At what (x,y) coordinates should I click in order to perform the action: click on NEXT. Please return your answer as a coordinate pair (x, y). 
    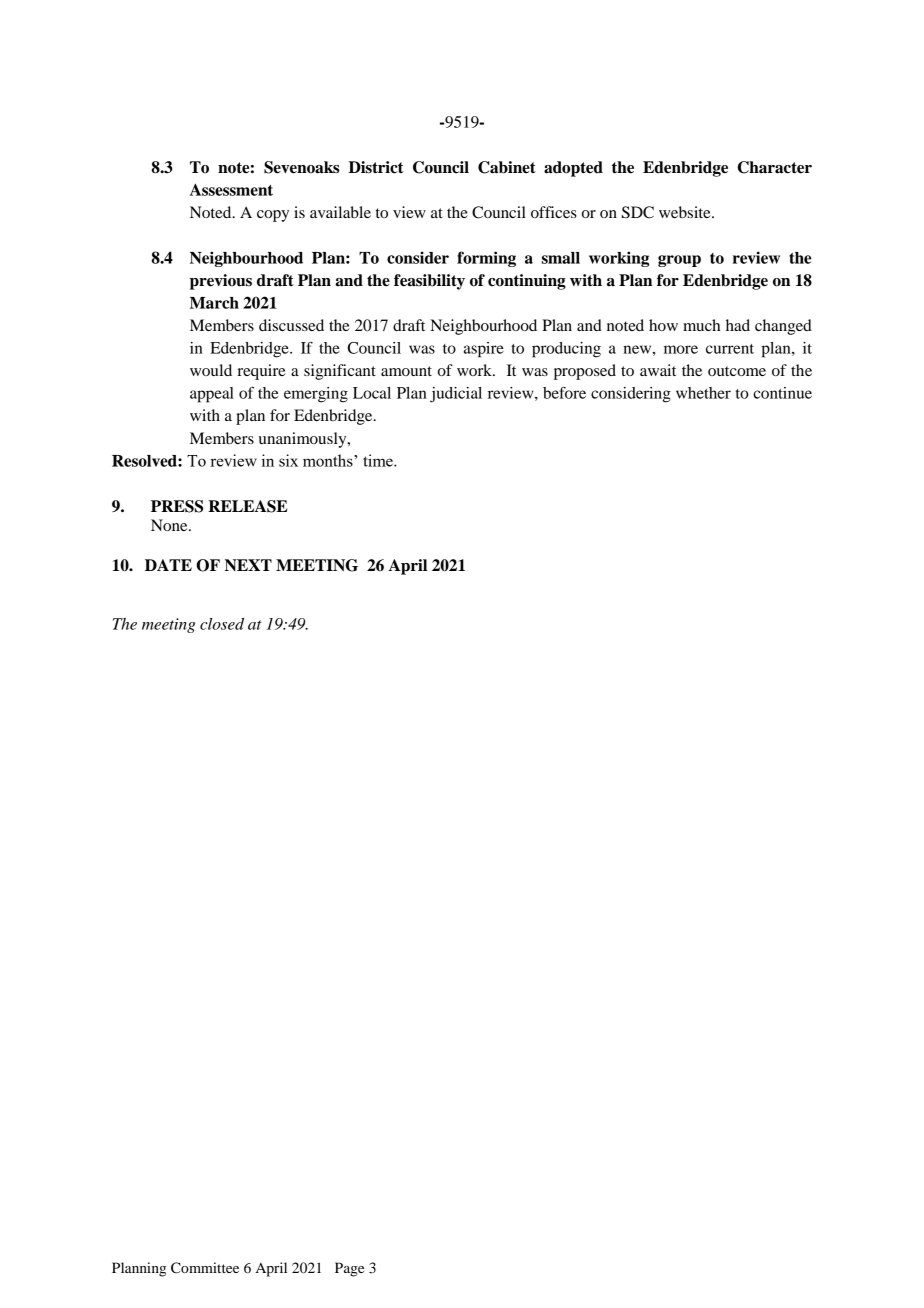
    Looking at the image, I should click on (248, 565).
